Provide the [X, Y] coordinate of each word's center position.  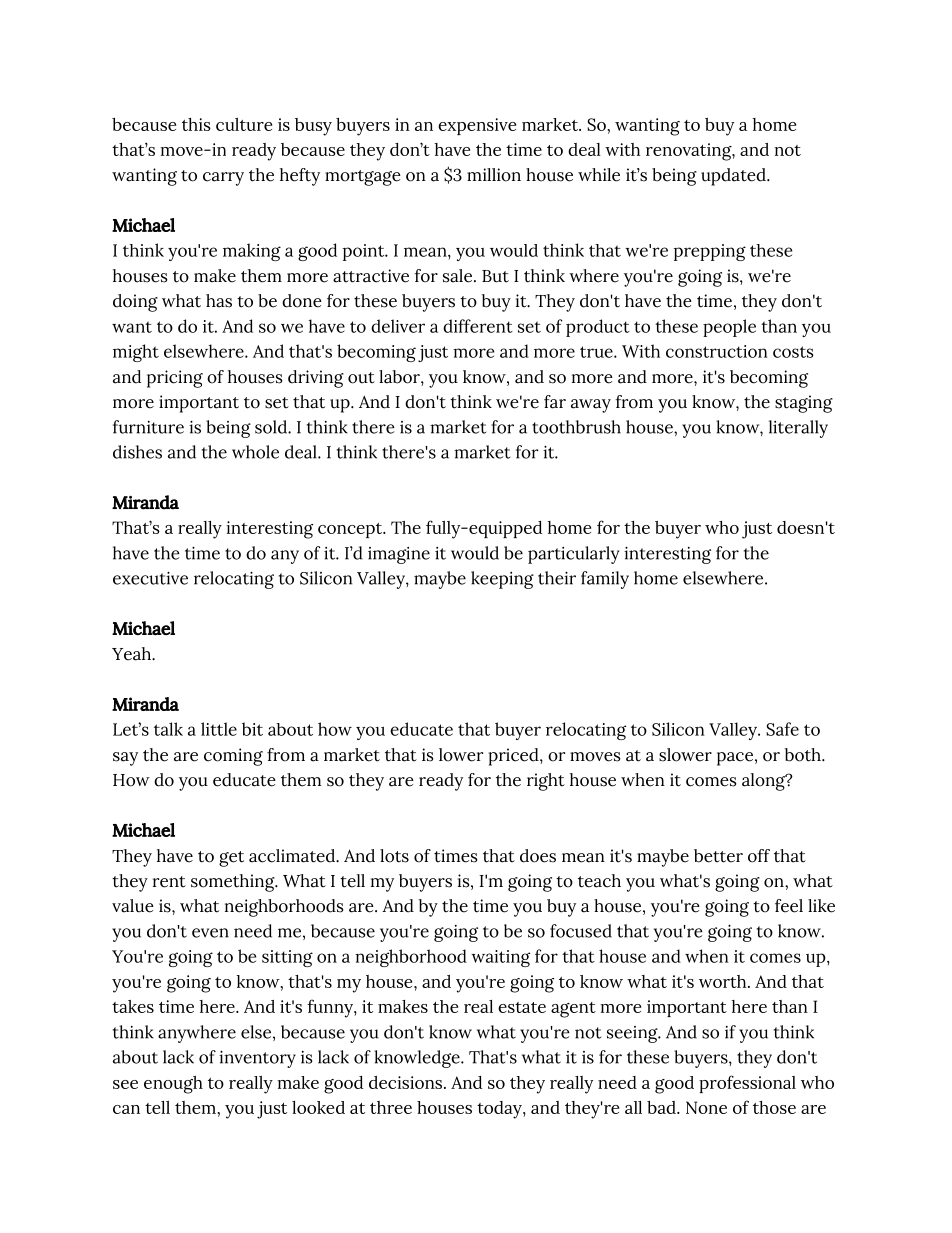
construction [717, 351]
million [494, 175]
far [555, 402]
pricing [175, 379]
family [605, 580]
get [231, 859]
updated [734, 177]
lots [394, 856]
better [718, 856]
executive [150, 578]
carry [223, 179]
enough [173, 1085]
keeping [502, 580]
